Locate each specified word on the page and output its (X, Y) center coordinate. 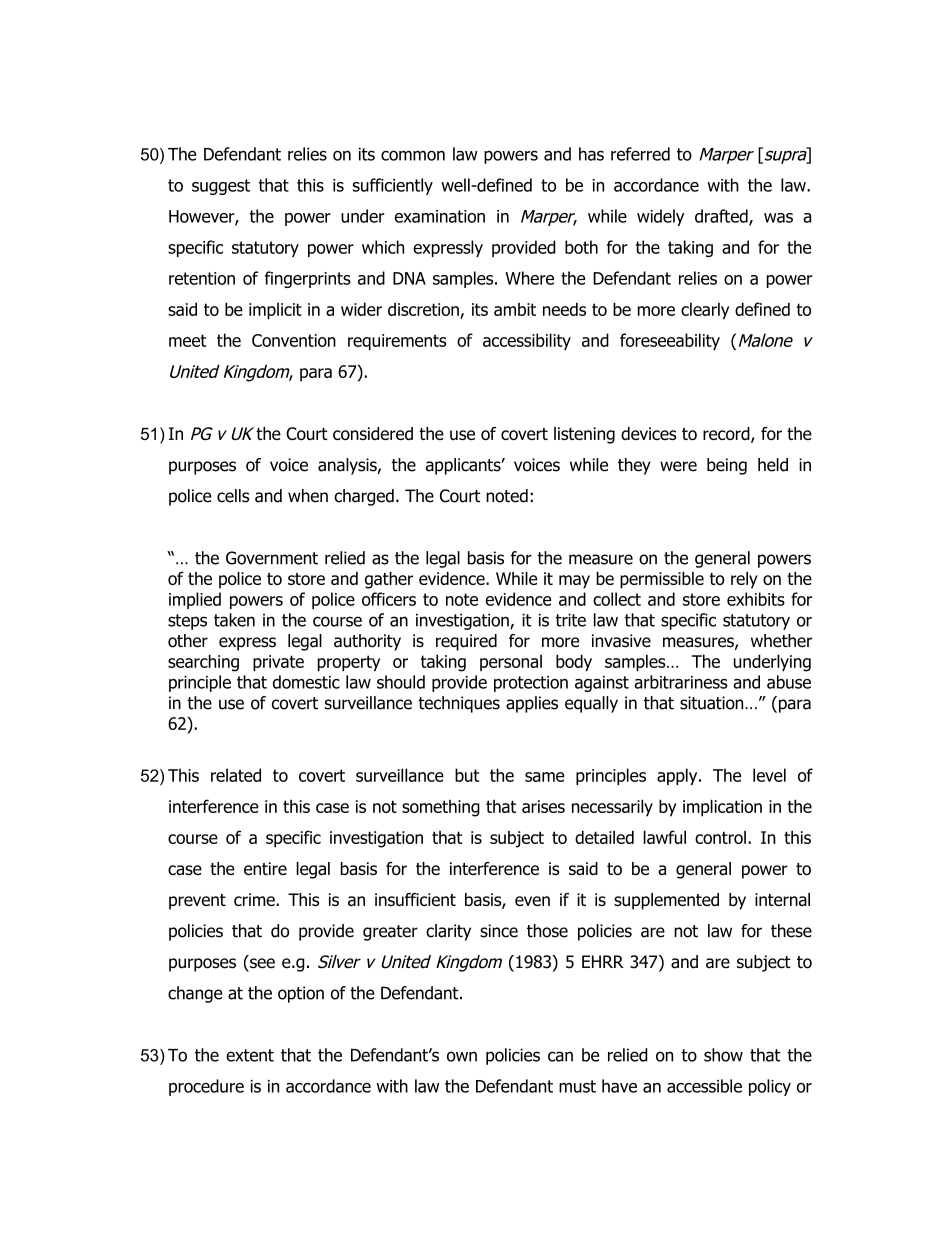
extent (250, 1055)
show (723, 1055)
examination (440, 216)
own (462, 1056)
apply (678, 776)
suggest (221, 187)
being (727, 466)
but (467, 775)
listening (584, 435)
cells (233, 496)
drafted (722, 217)
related (236, 775)
